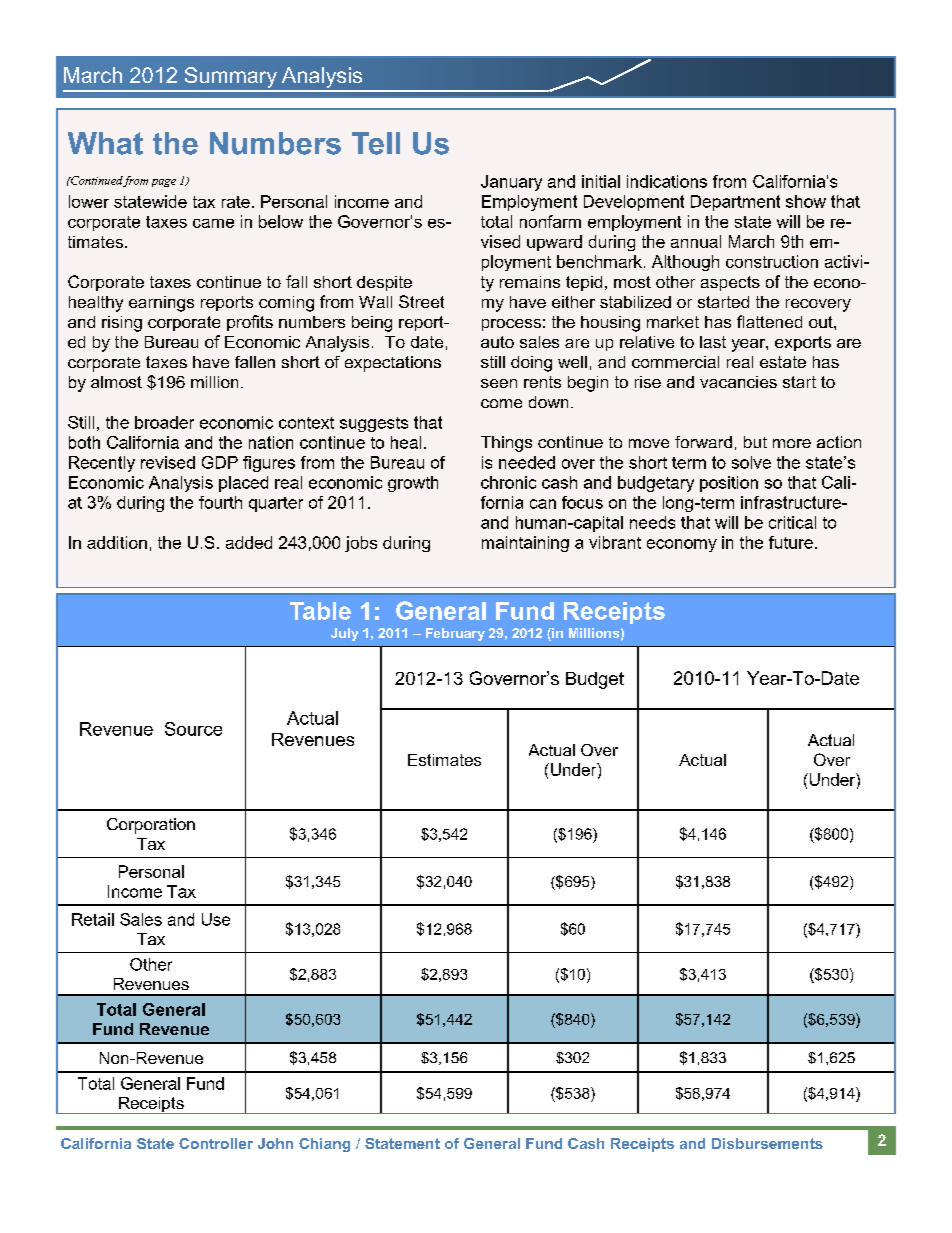  Describe the element at coordinates (791, 542) in the image. I see `future` at that location.
